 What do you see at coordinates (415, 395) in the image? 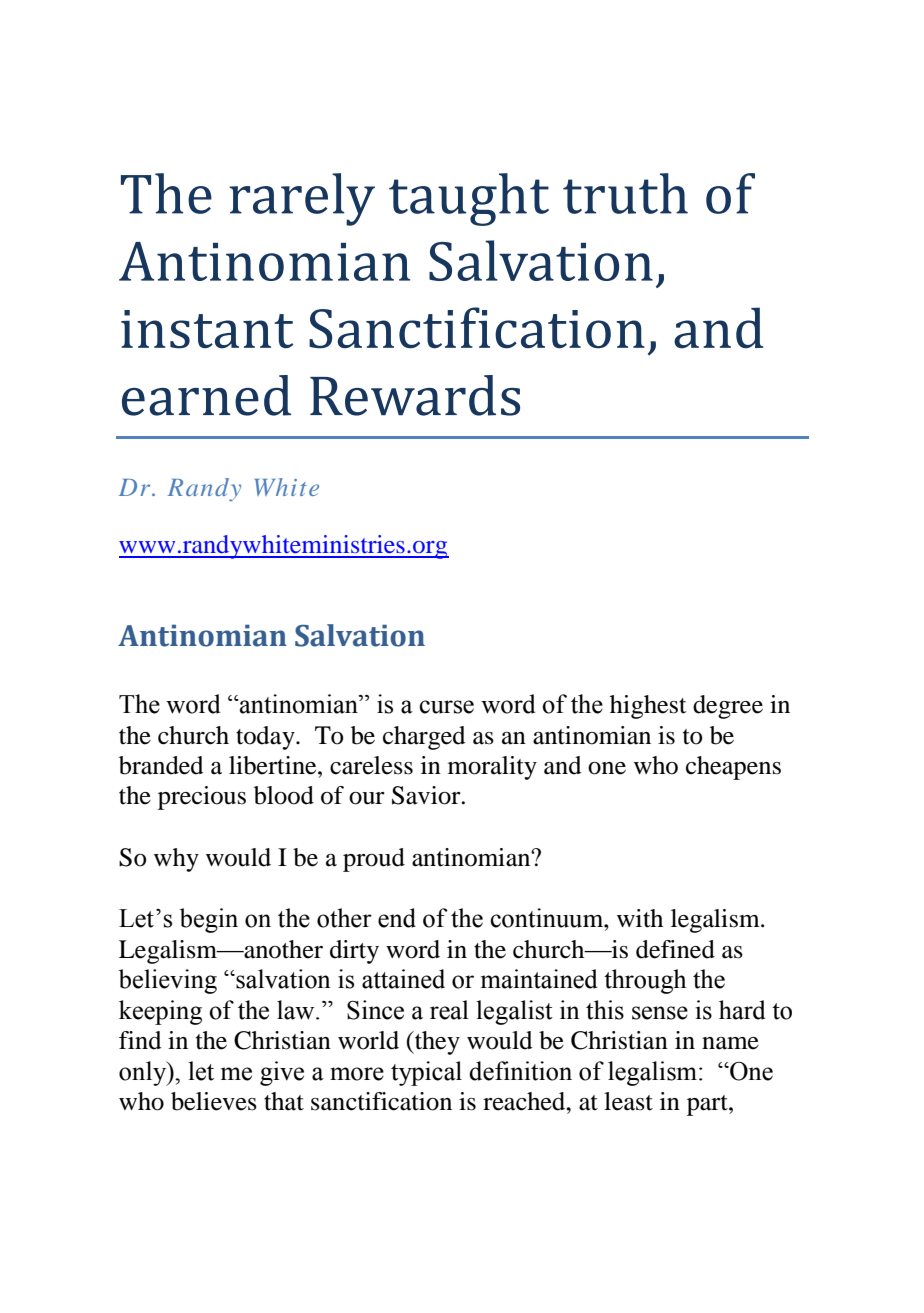
I see `Rewards` at bounding box center [415, 395].
